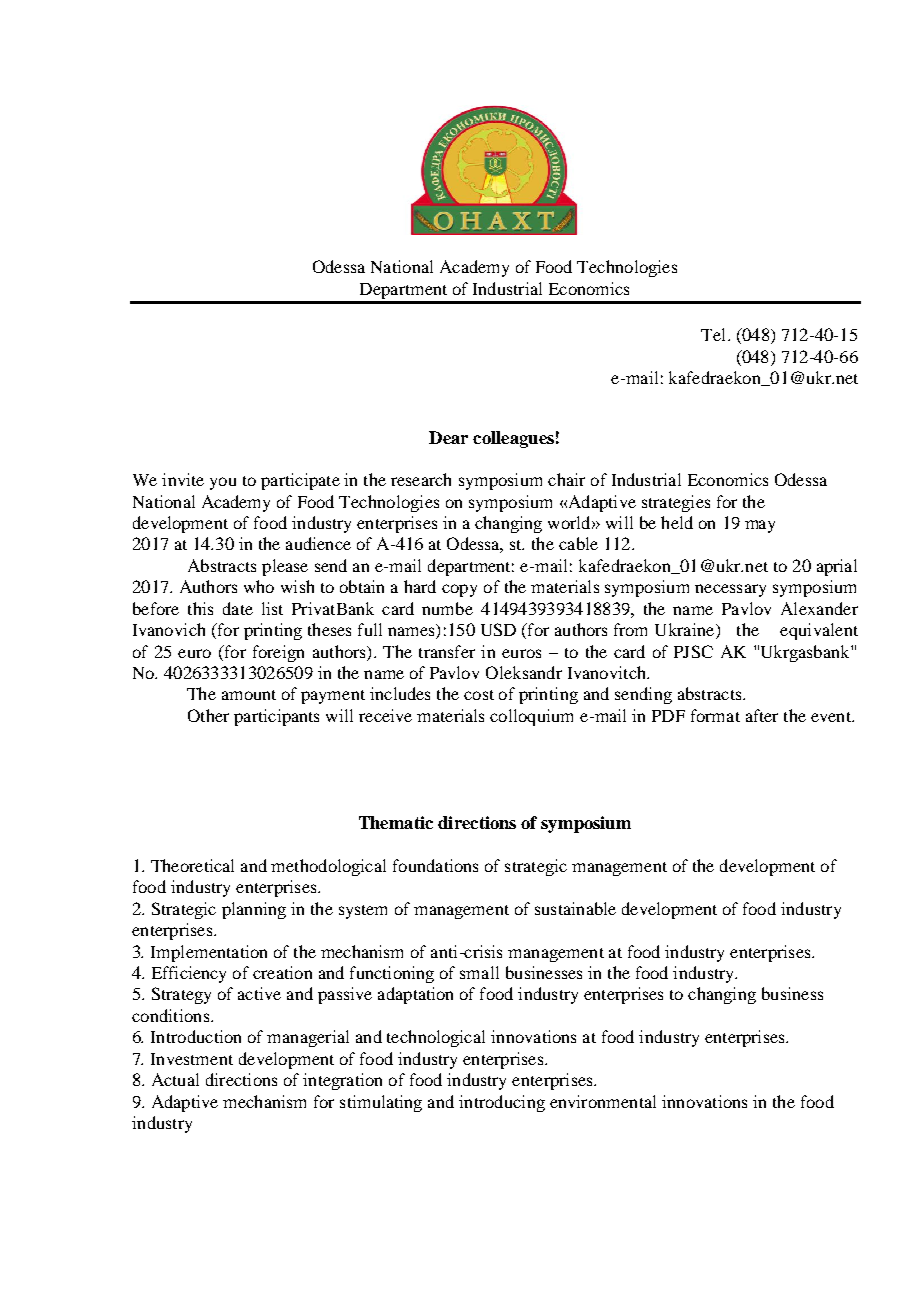  What do you see at coordinates (762, 715) in the document?
I see `after` at bounding box center [762, 715].
